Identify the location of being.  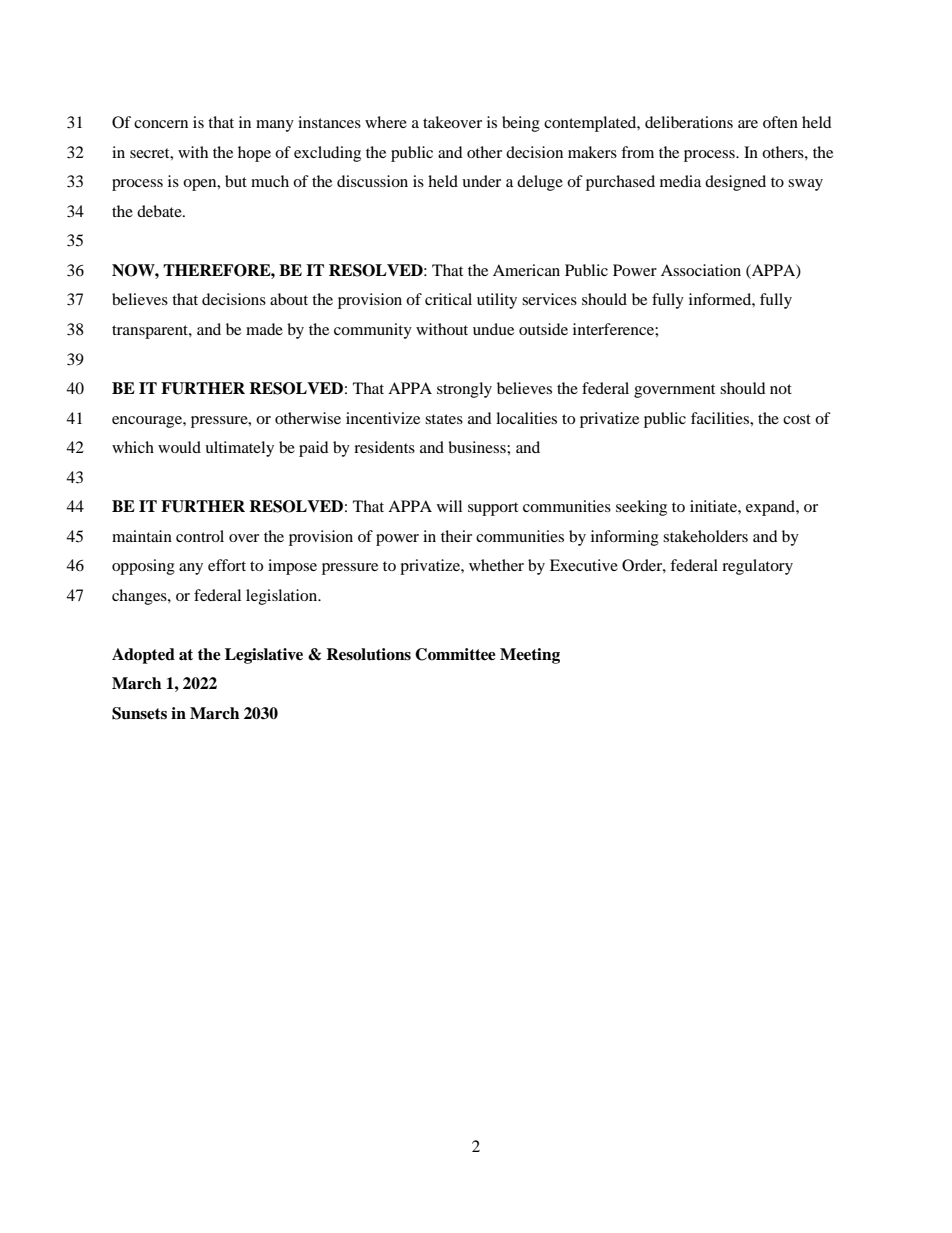
(521, 124).
